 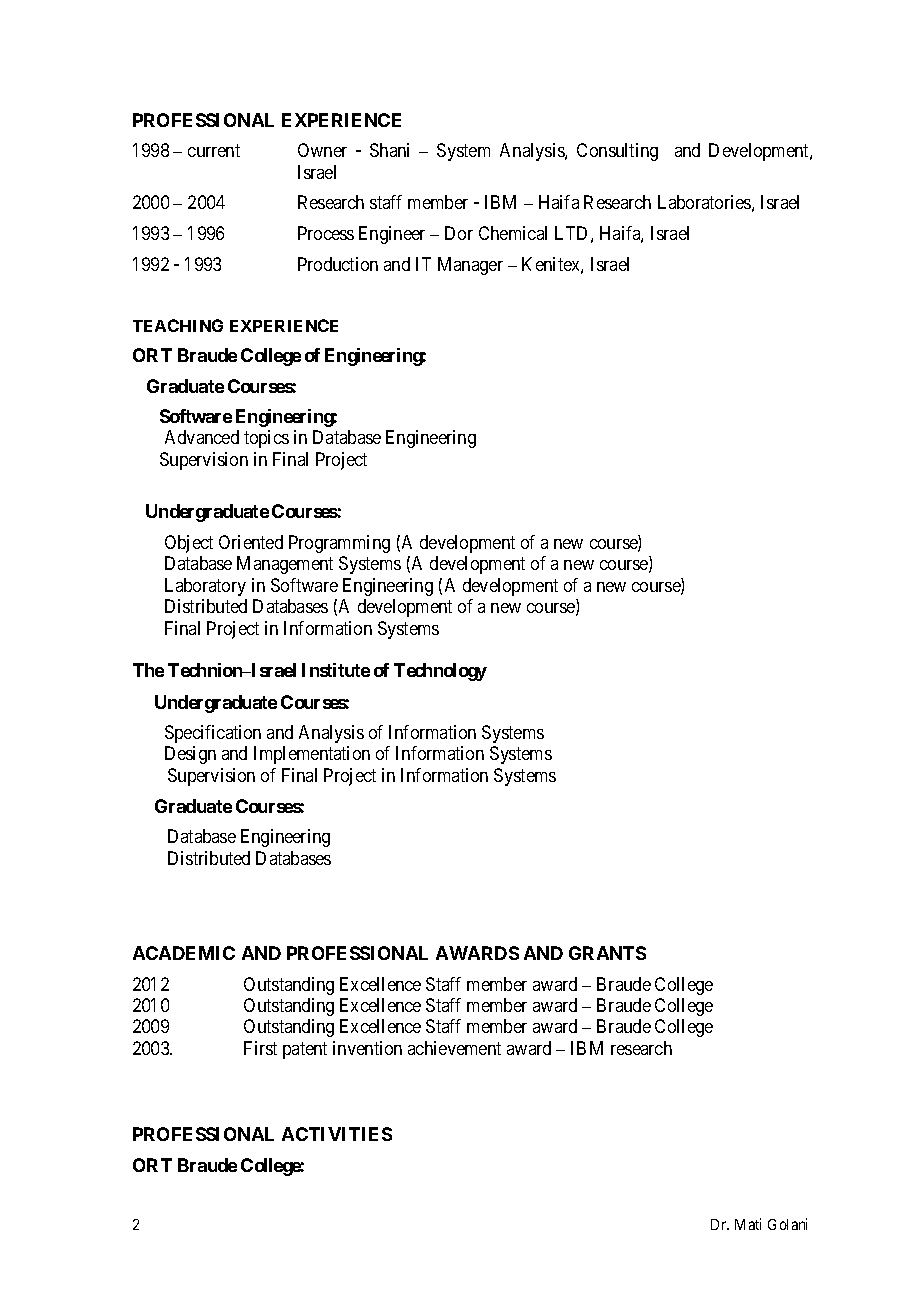 What do you see at coordinates (214, 150) in the image?
I see `current` at bounding box center [214, 150].
